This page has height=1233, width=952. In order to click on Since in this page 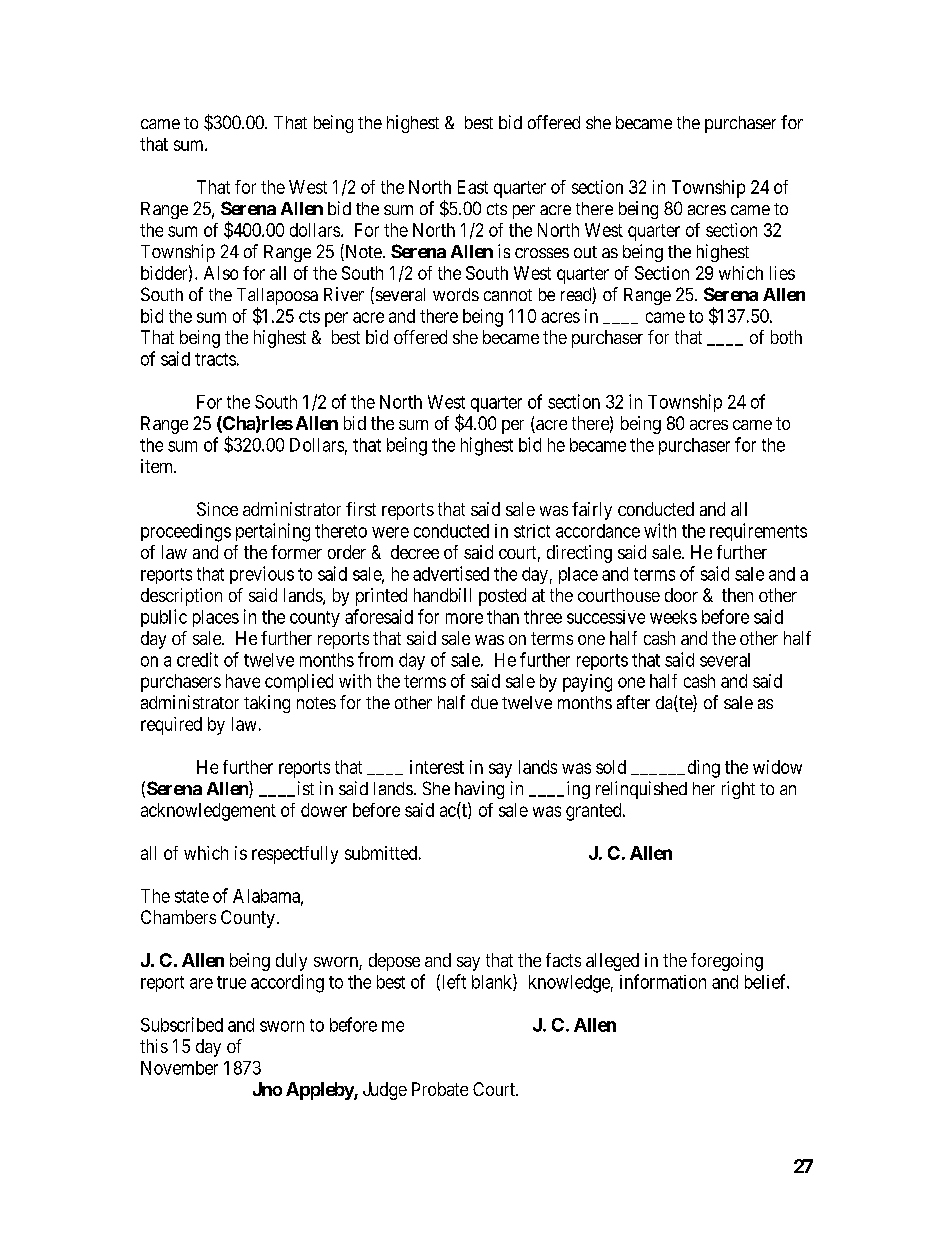, I will do `click(217, 509)`.
